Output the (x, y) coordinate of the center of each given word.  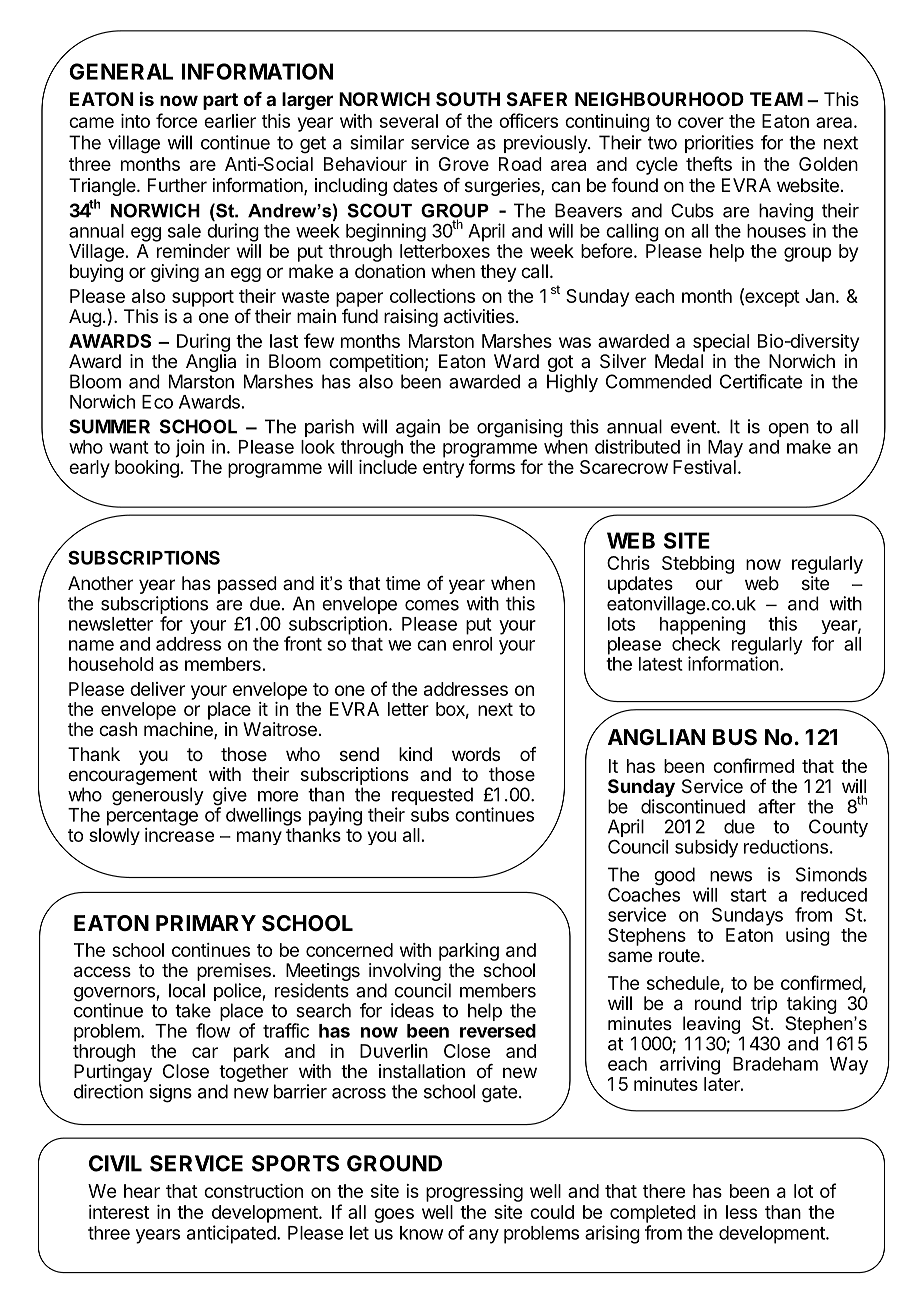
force (176, 120)
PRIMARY (206, 923)
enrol (472, 644)
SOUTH (468, 99)
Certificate (761, 381)
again (418, 428)
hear (142, 1191)
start (749, 895)
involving (405, 973)
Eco (157, 402)
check (696, 644)
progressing (474, 1193)
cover (701, 122)
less (741, 1212)
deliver (157, 689)
